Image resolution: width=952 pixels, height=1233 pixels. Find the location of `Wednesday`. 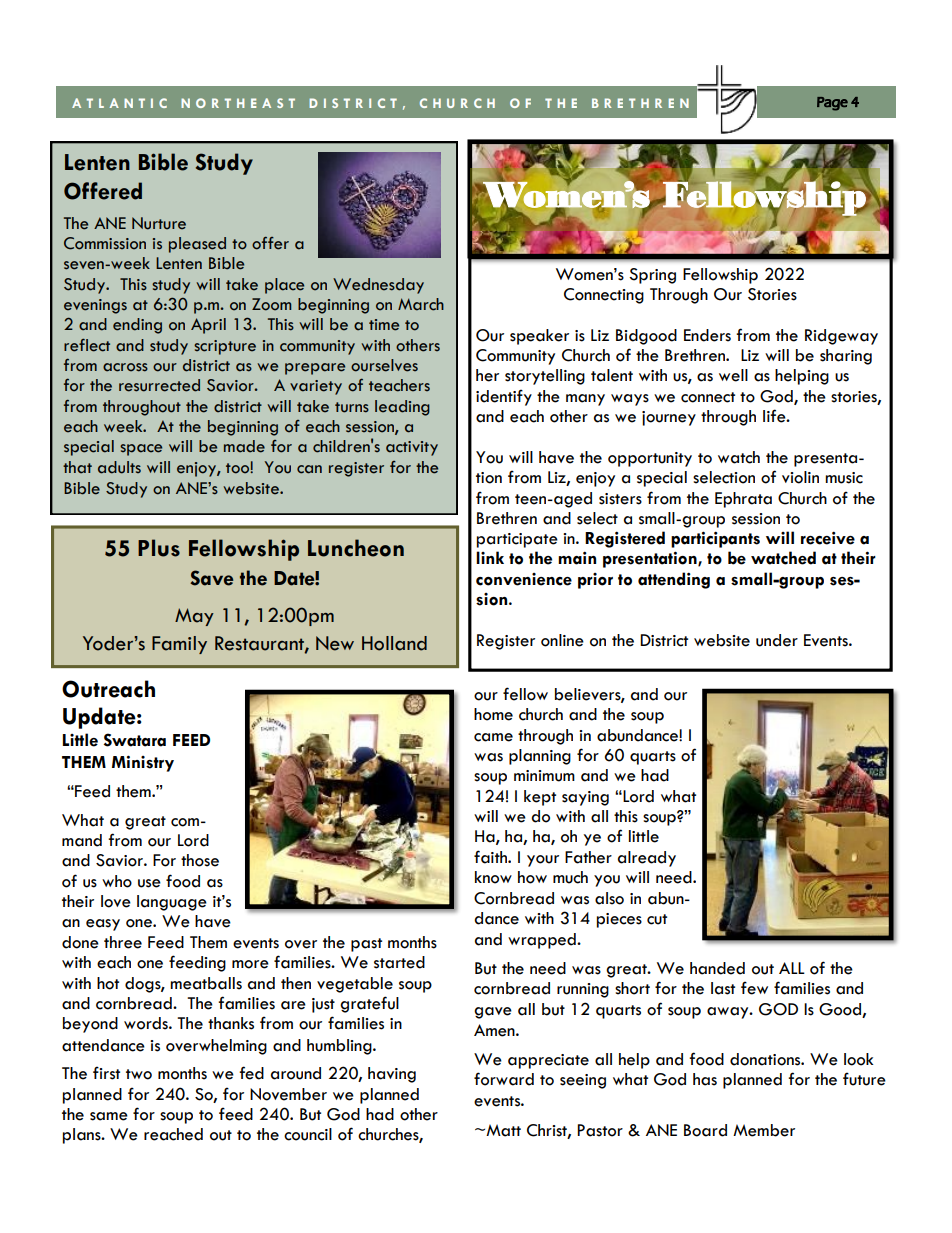

Wednesday is located at coordinates (378, 286).
